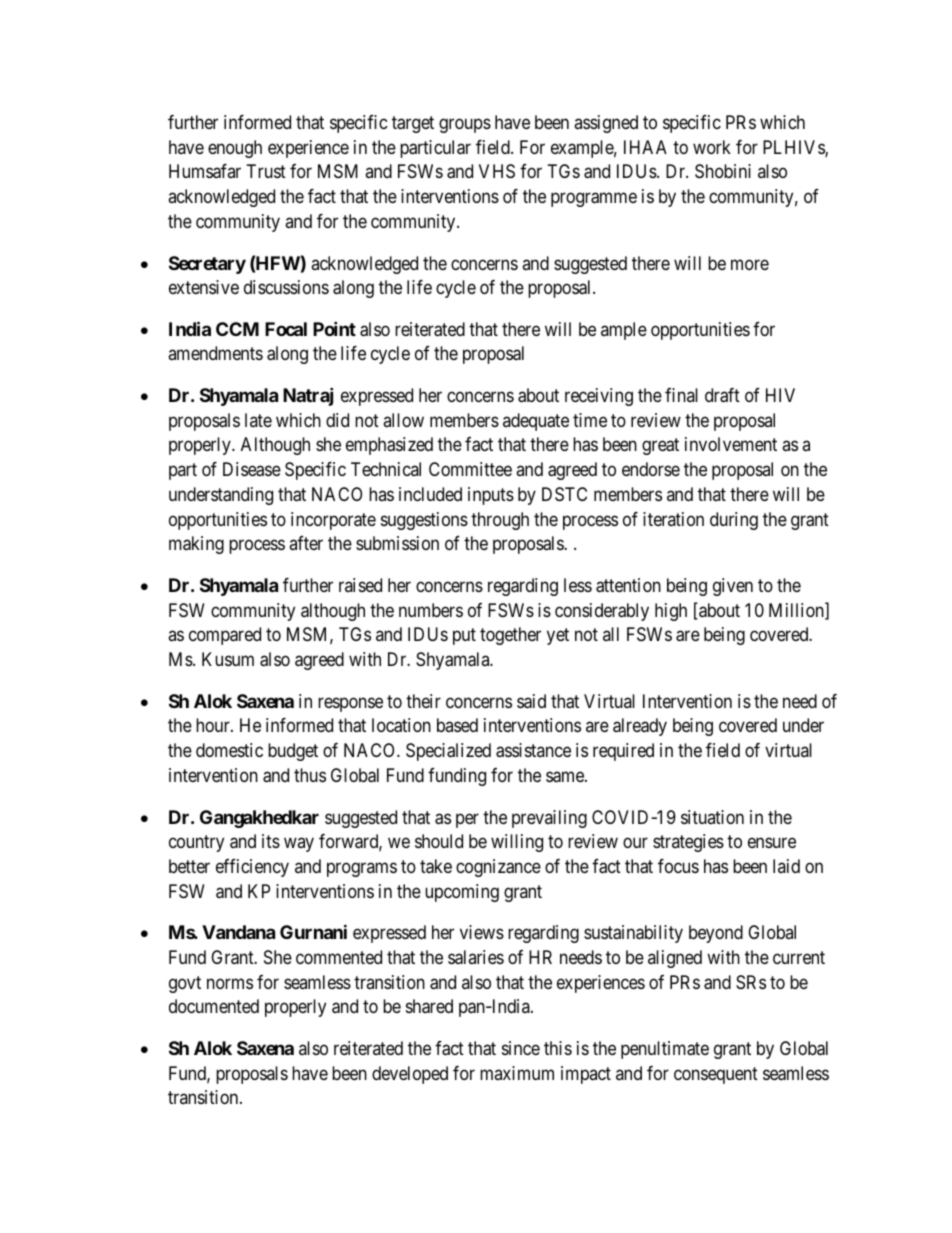 This screenshot has height=1233, width=952. What do you see at coordinates (510, 636) in the screenshot?
I see `together` at bounding box center [510, 636].
